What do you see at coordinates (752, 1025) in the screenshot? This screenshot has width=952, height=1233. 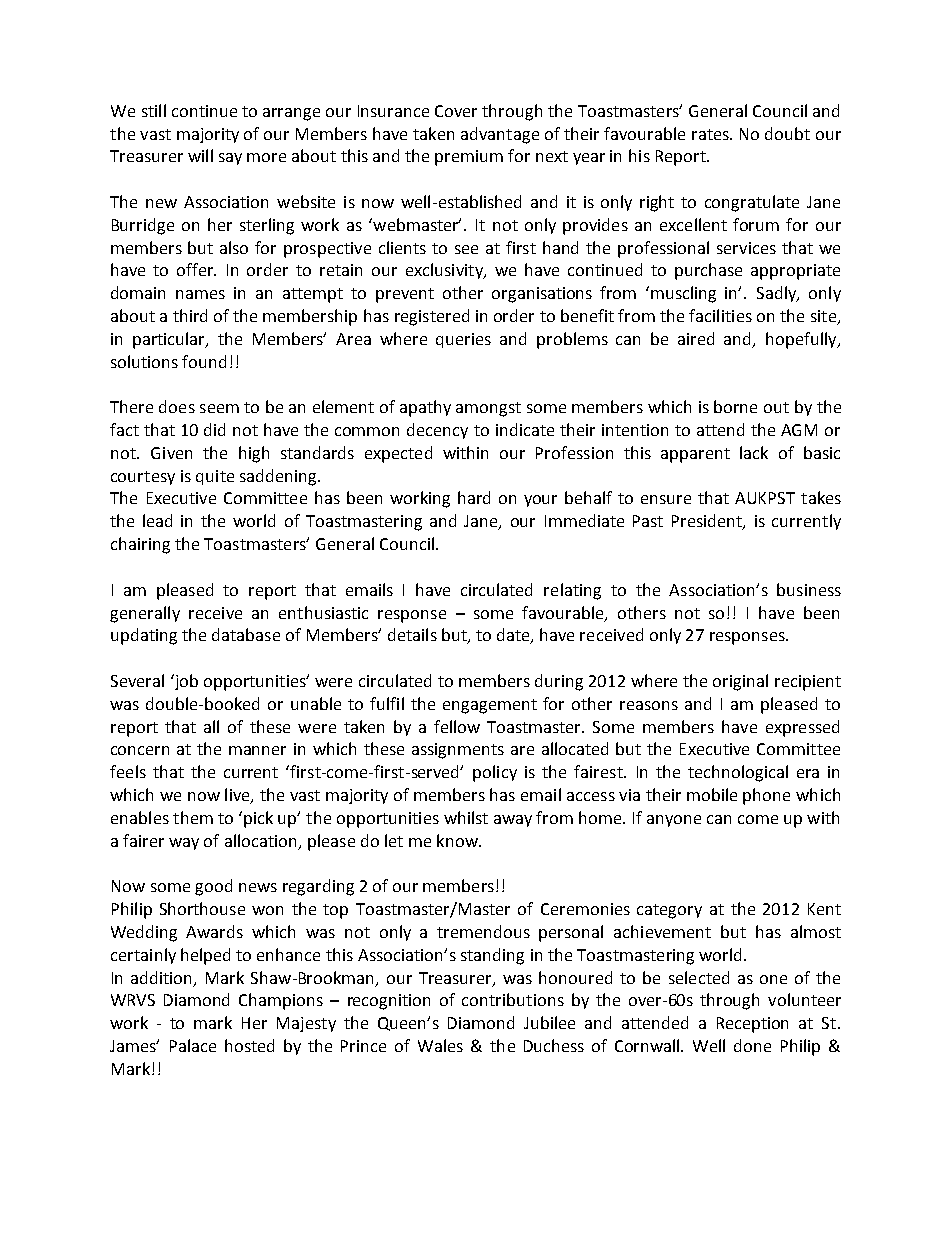 I see `Reception` at bounding box center [752, 1025].
